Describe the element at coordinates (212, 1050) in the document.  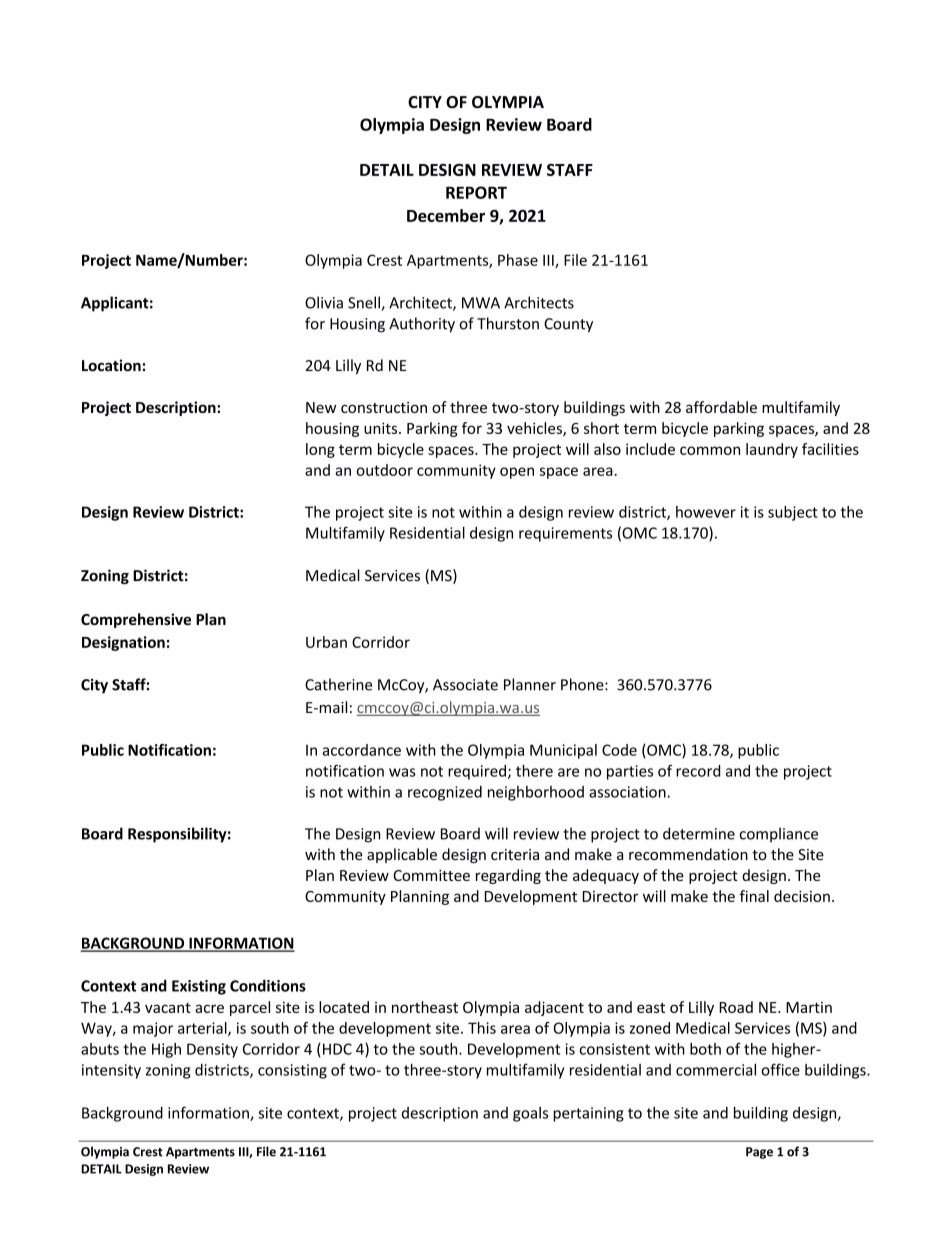
I see `Density` at that location.
